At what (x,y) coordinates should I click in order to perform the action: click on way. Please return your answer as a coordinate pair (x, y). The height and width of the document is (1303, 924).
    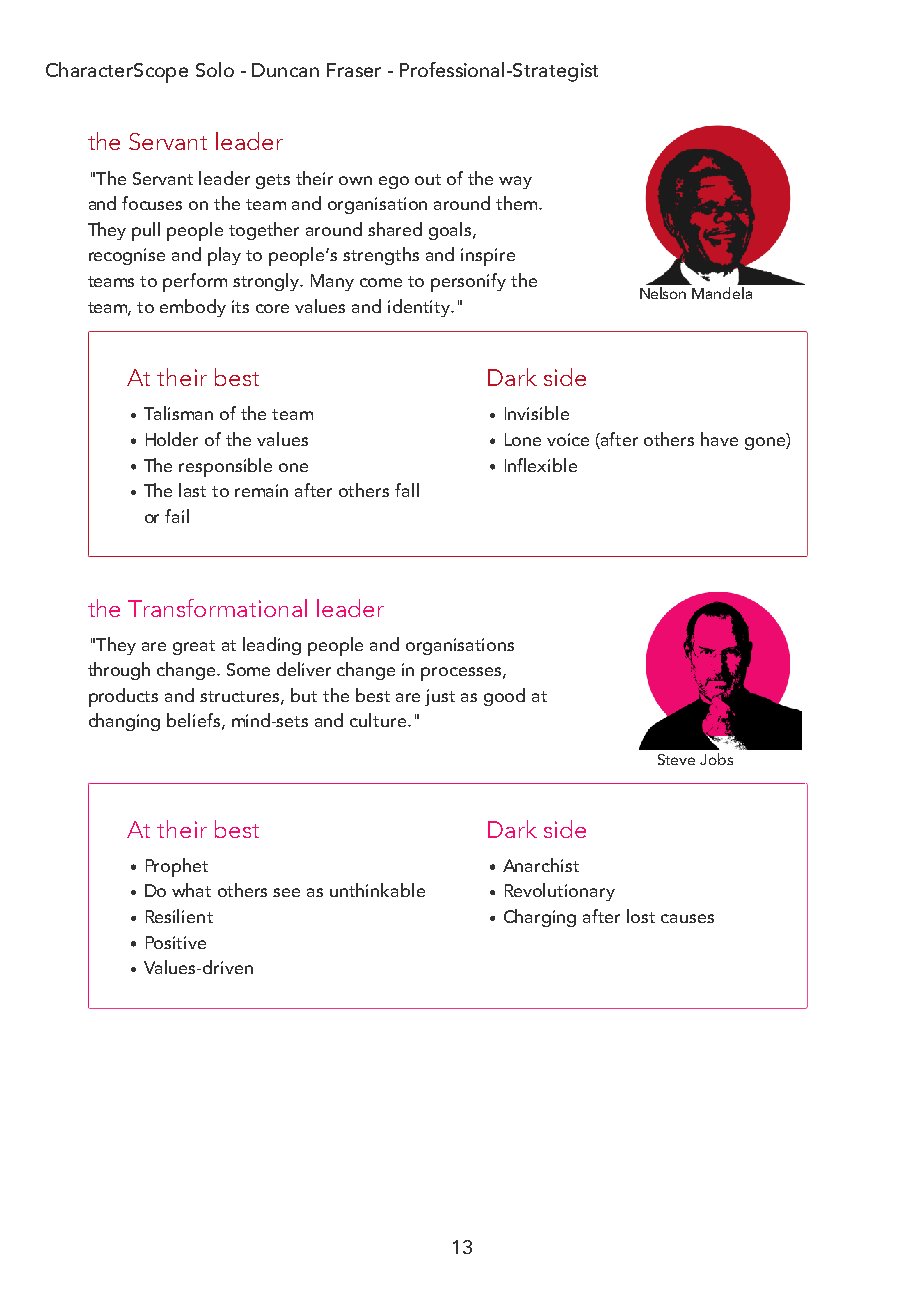
    Looking at the image, I should click on (515, 182).
